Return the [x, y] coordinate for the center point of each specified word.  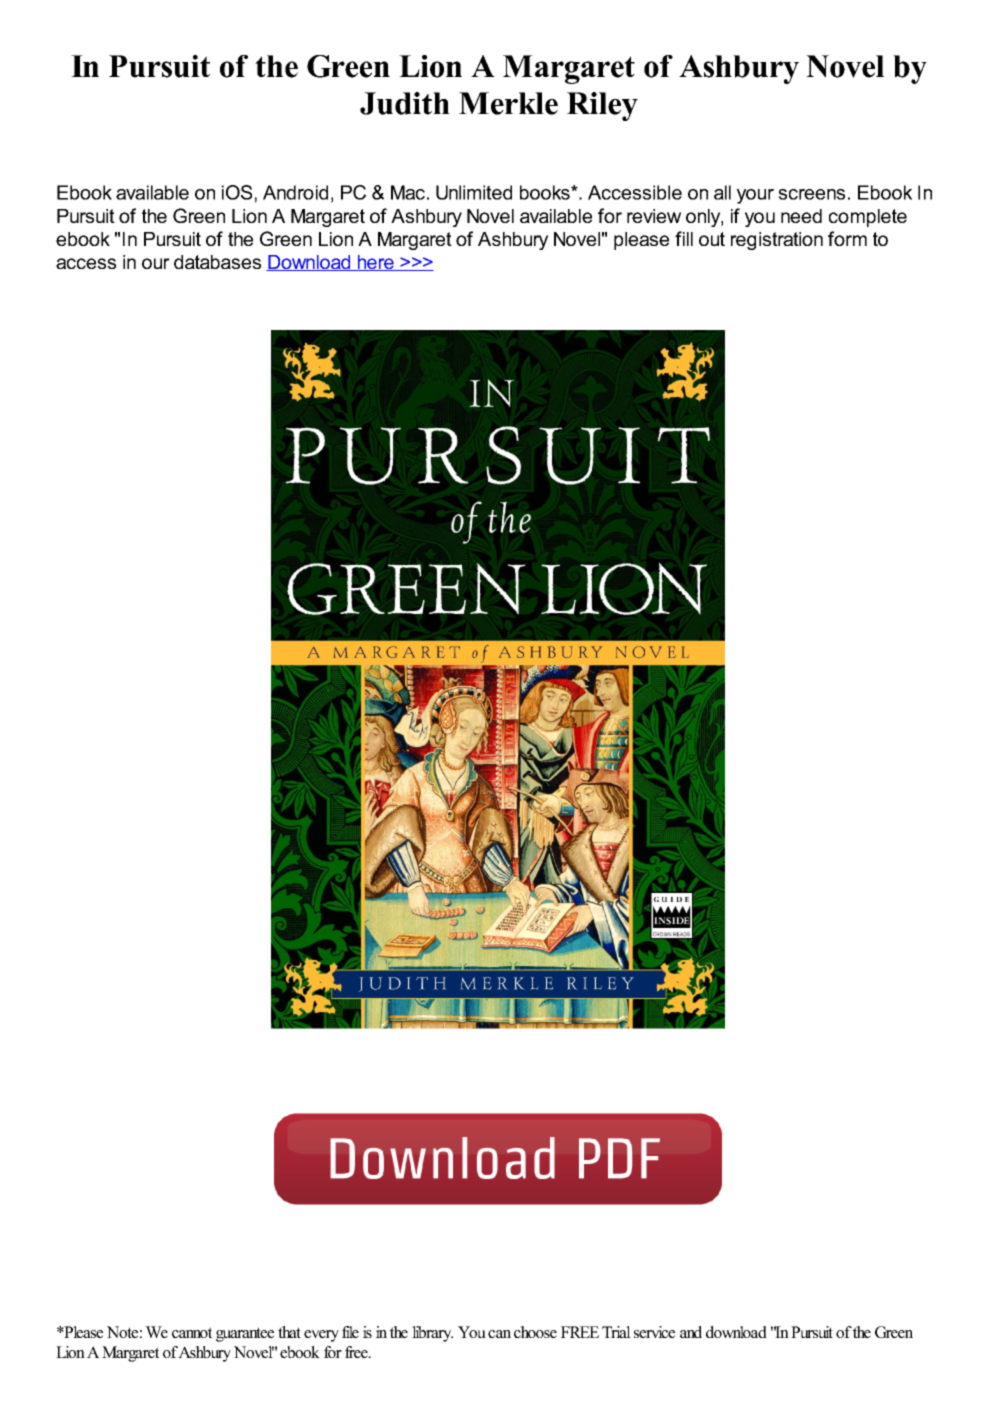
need [801, 216]
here [375, 263]
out [712, 239]
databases [217, 262]
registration [777, 241]
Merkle [508, 103]
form [847, 238]
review [654, 216]
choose [535, 1332]
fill [684, 238]
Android [295, 192]
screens [811, 194]
